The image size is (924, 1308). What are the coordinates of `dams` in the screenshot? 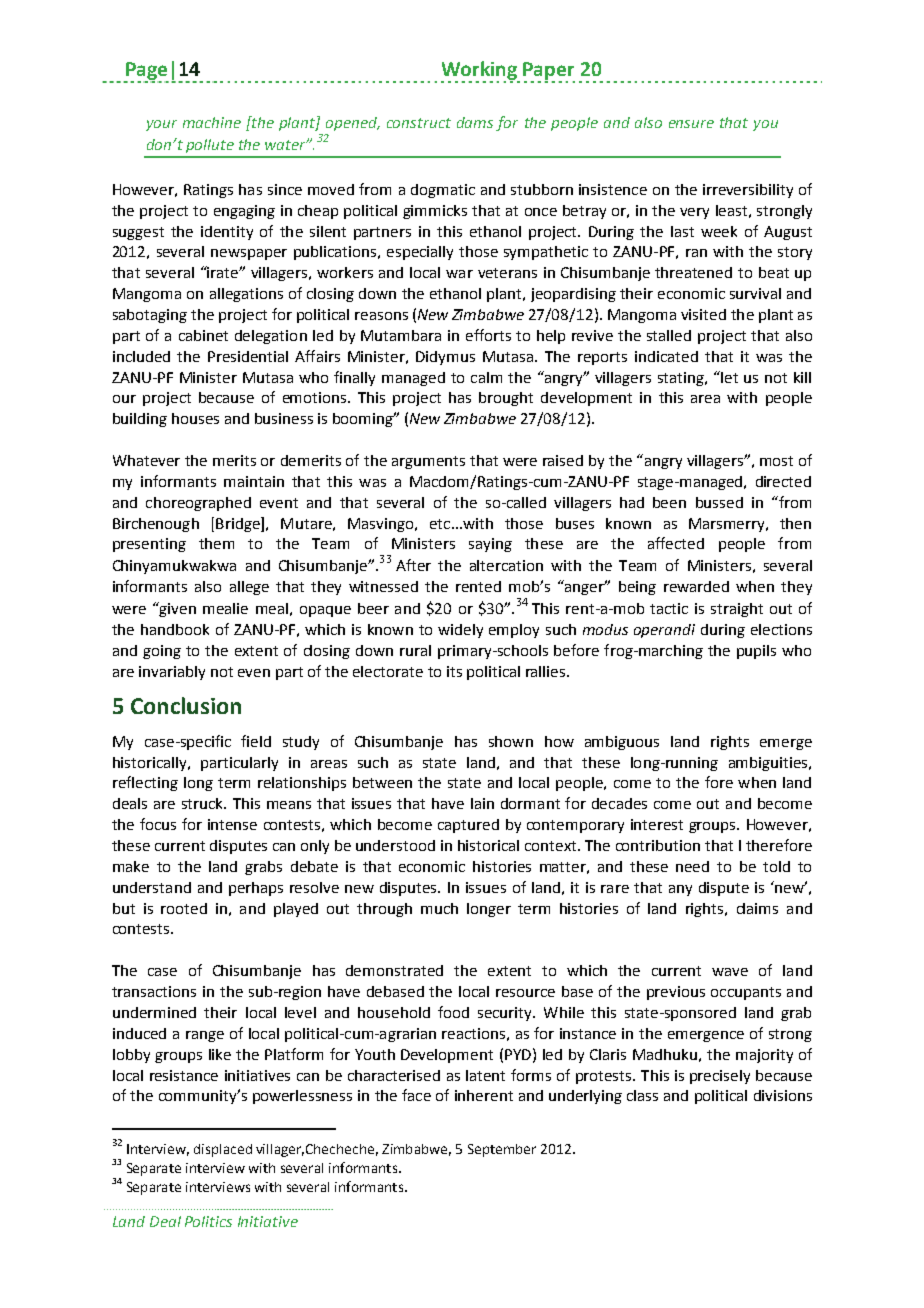 It's located at (475, 122).
